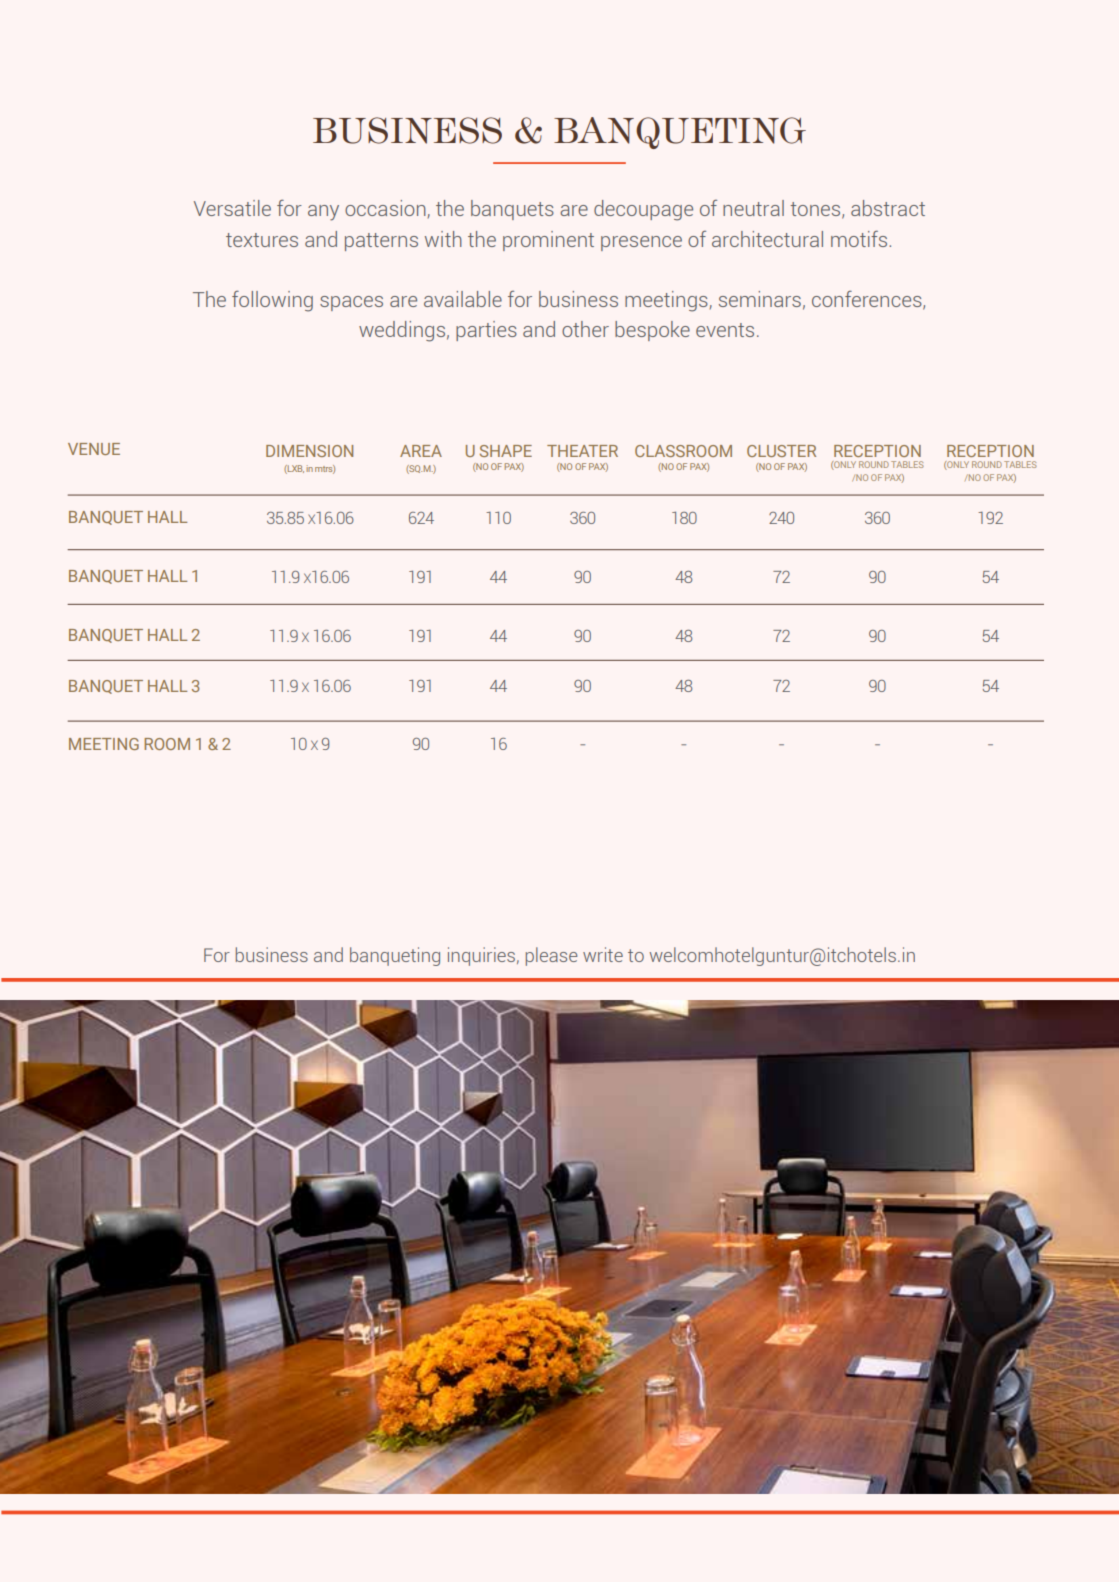 This image has height=1582, width=1119. Describe the element at coordinates (443, 239) in the image. I see `with` at that location.
